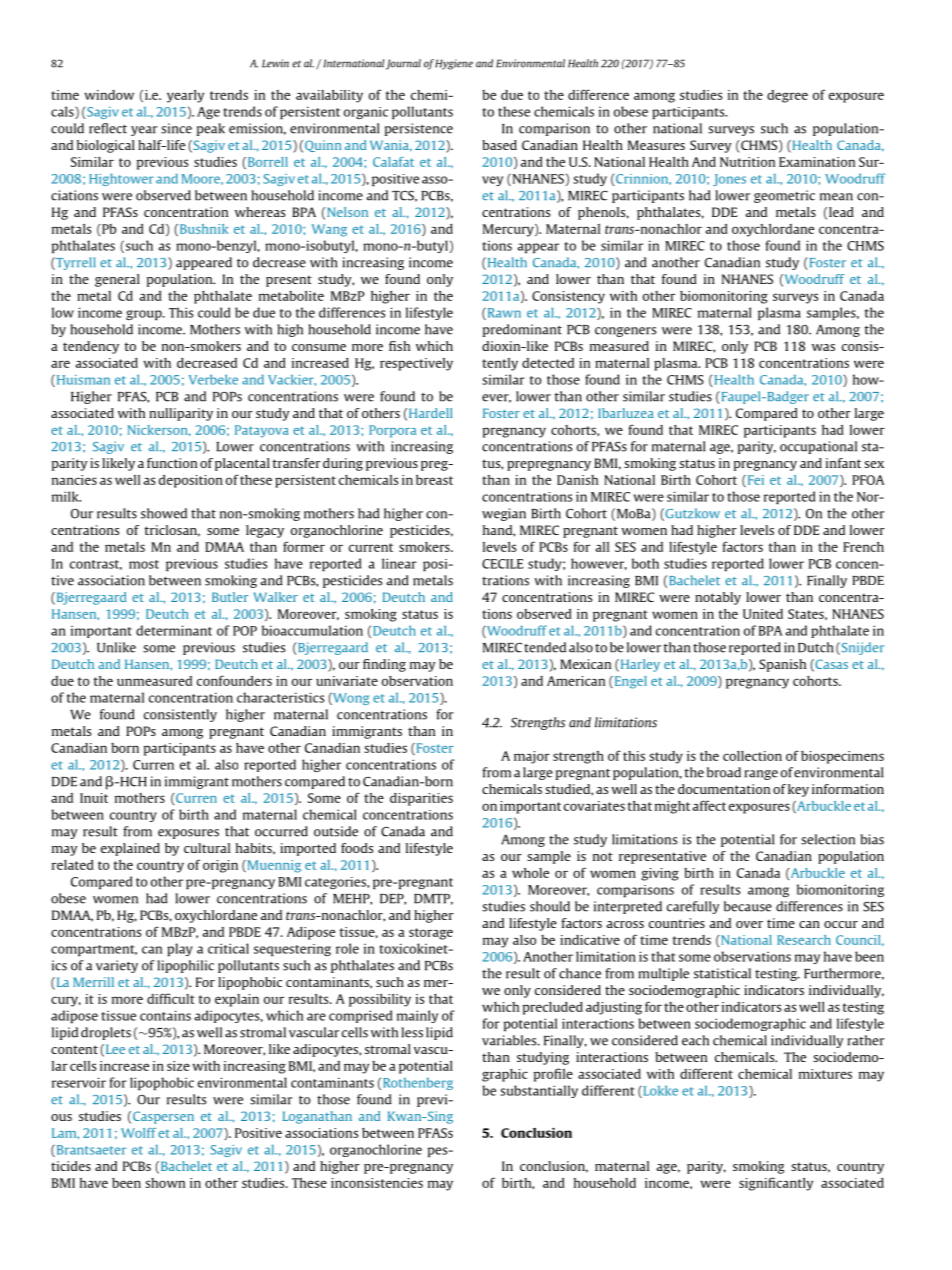 This page has height=1270, width=952. What do you see at coordinates (176, 128) in the page?
I see `since` at bounding box center [176, 128].
